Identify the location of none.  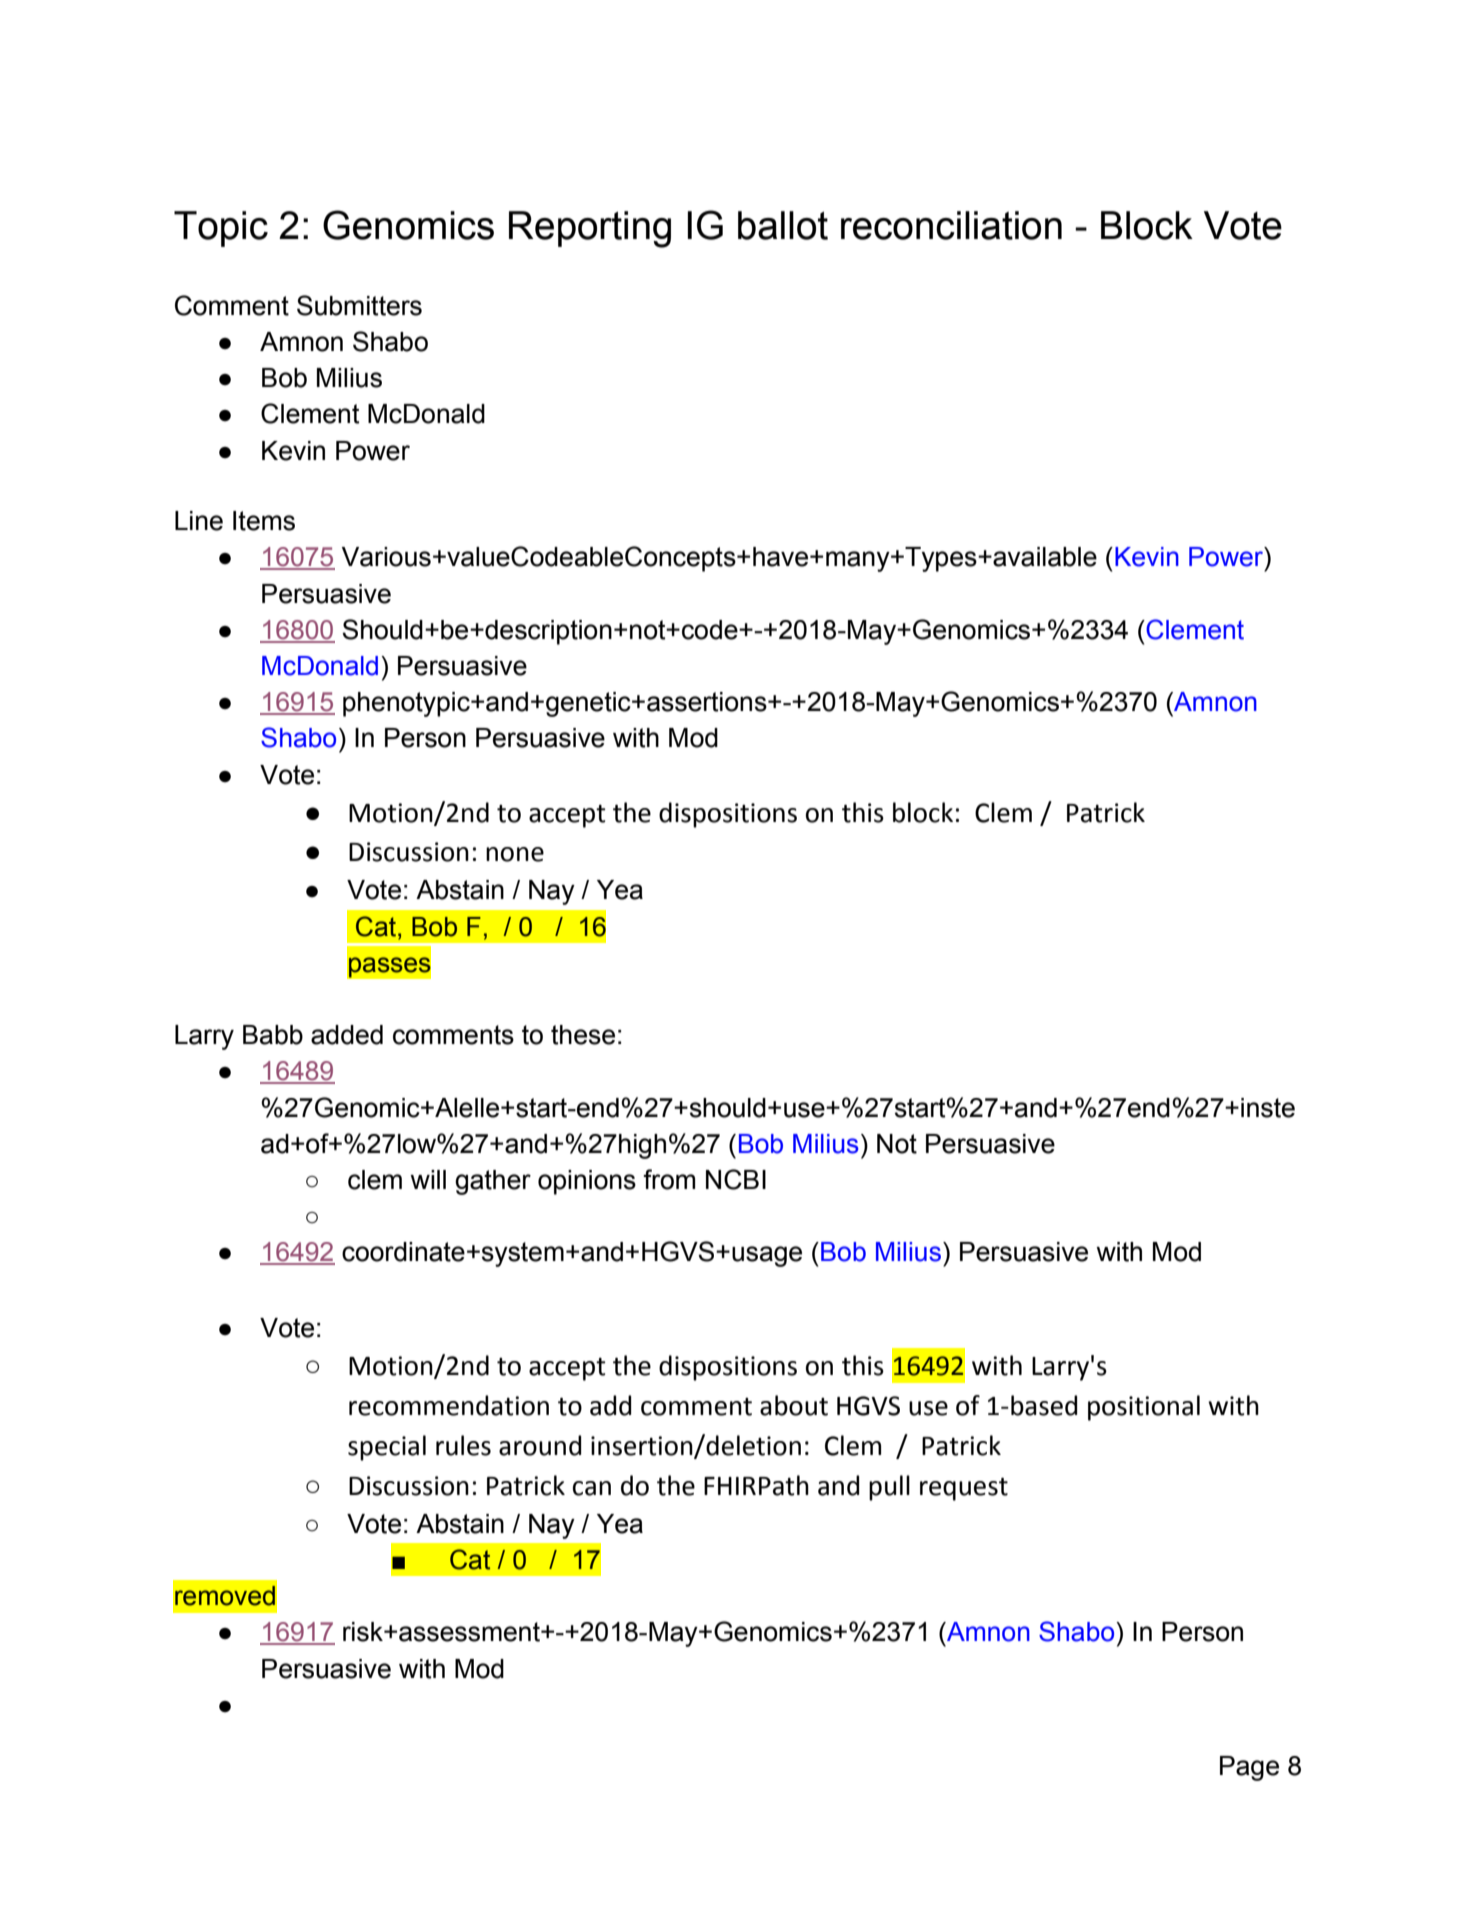
(515, 854).
